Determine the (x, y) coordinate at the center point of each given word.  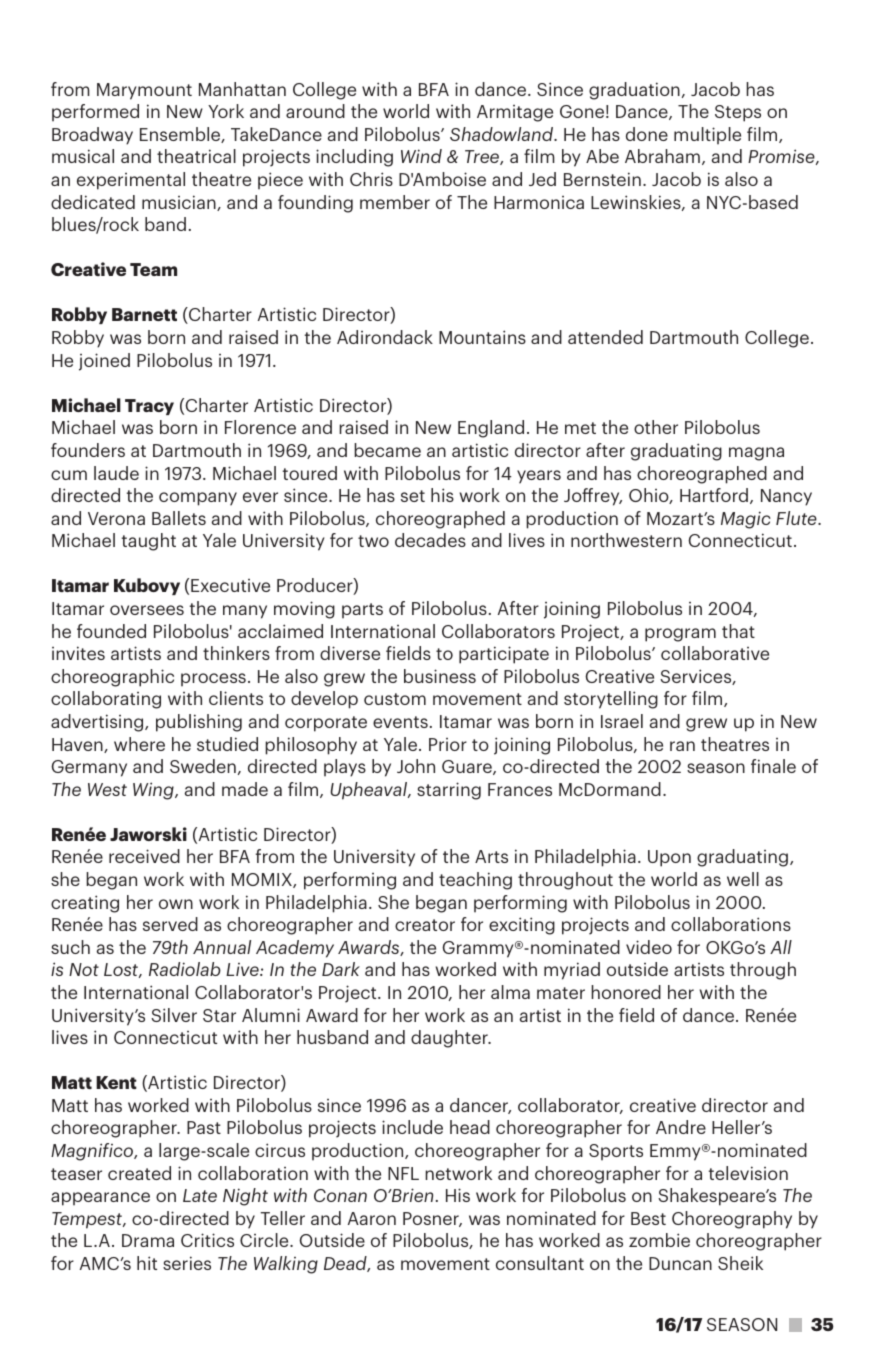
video (649, 947)
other (656, 427)
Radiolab (185, 969)
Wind (421, 156)
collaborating (106, 700)
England (491, 429)
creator (425, 925)
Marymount (144, 91)
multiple (707, 136)
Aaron (372, 1218)
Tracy (149, 407)
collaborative (715, 653)
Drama (148, 1240)
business (440, 676)
